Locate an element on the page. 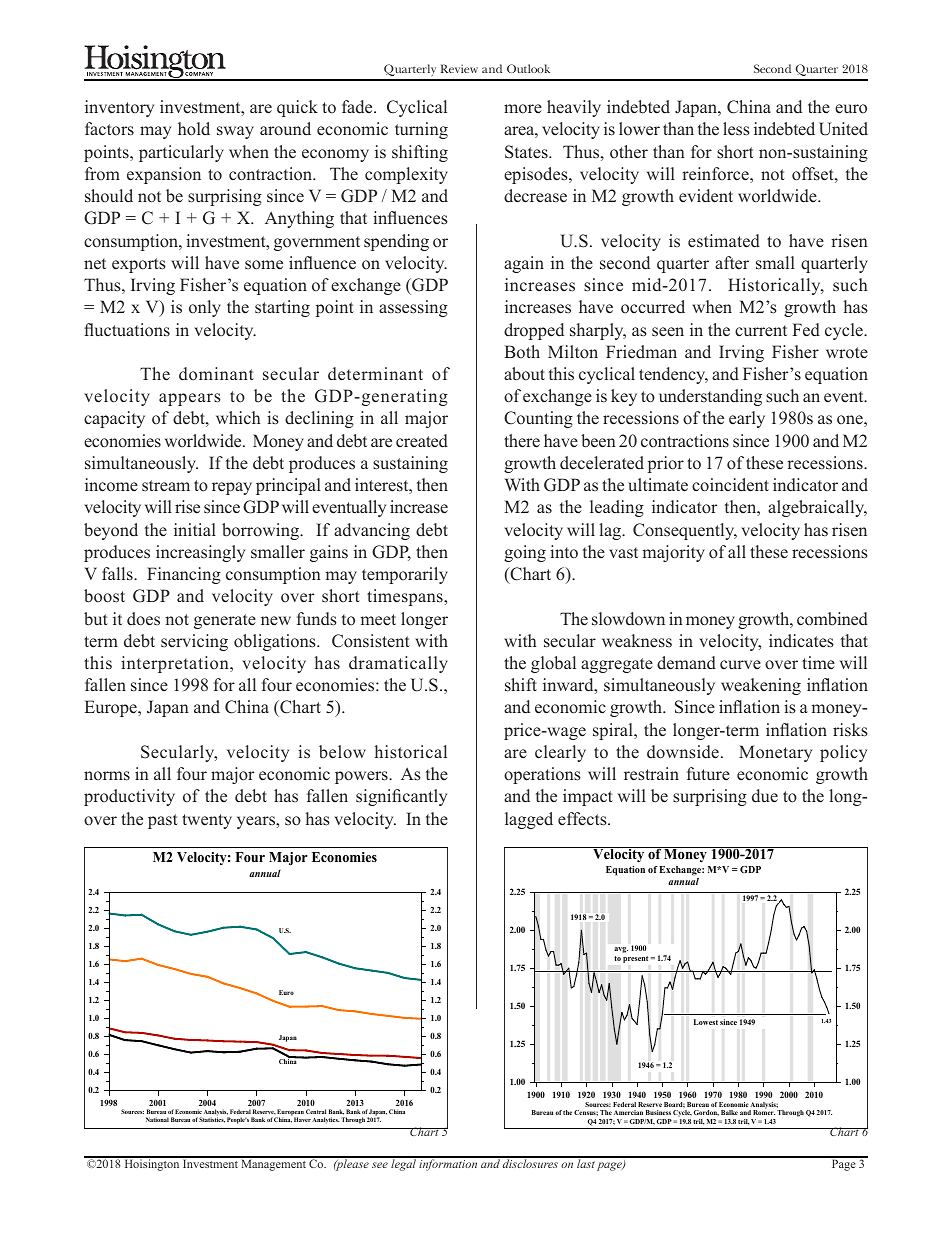 Image resolution: width=952 pixels, height=1233 pixels. less is located at coordinates (736, 129).
